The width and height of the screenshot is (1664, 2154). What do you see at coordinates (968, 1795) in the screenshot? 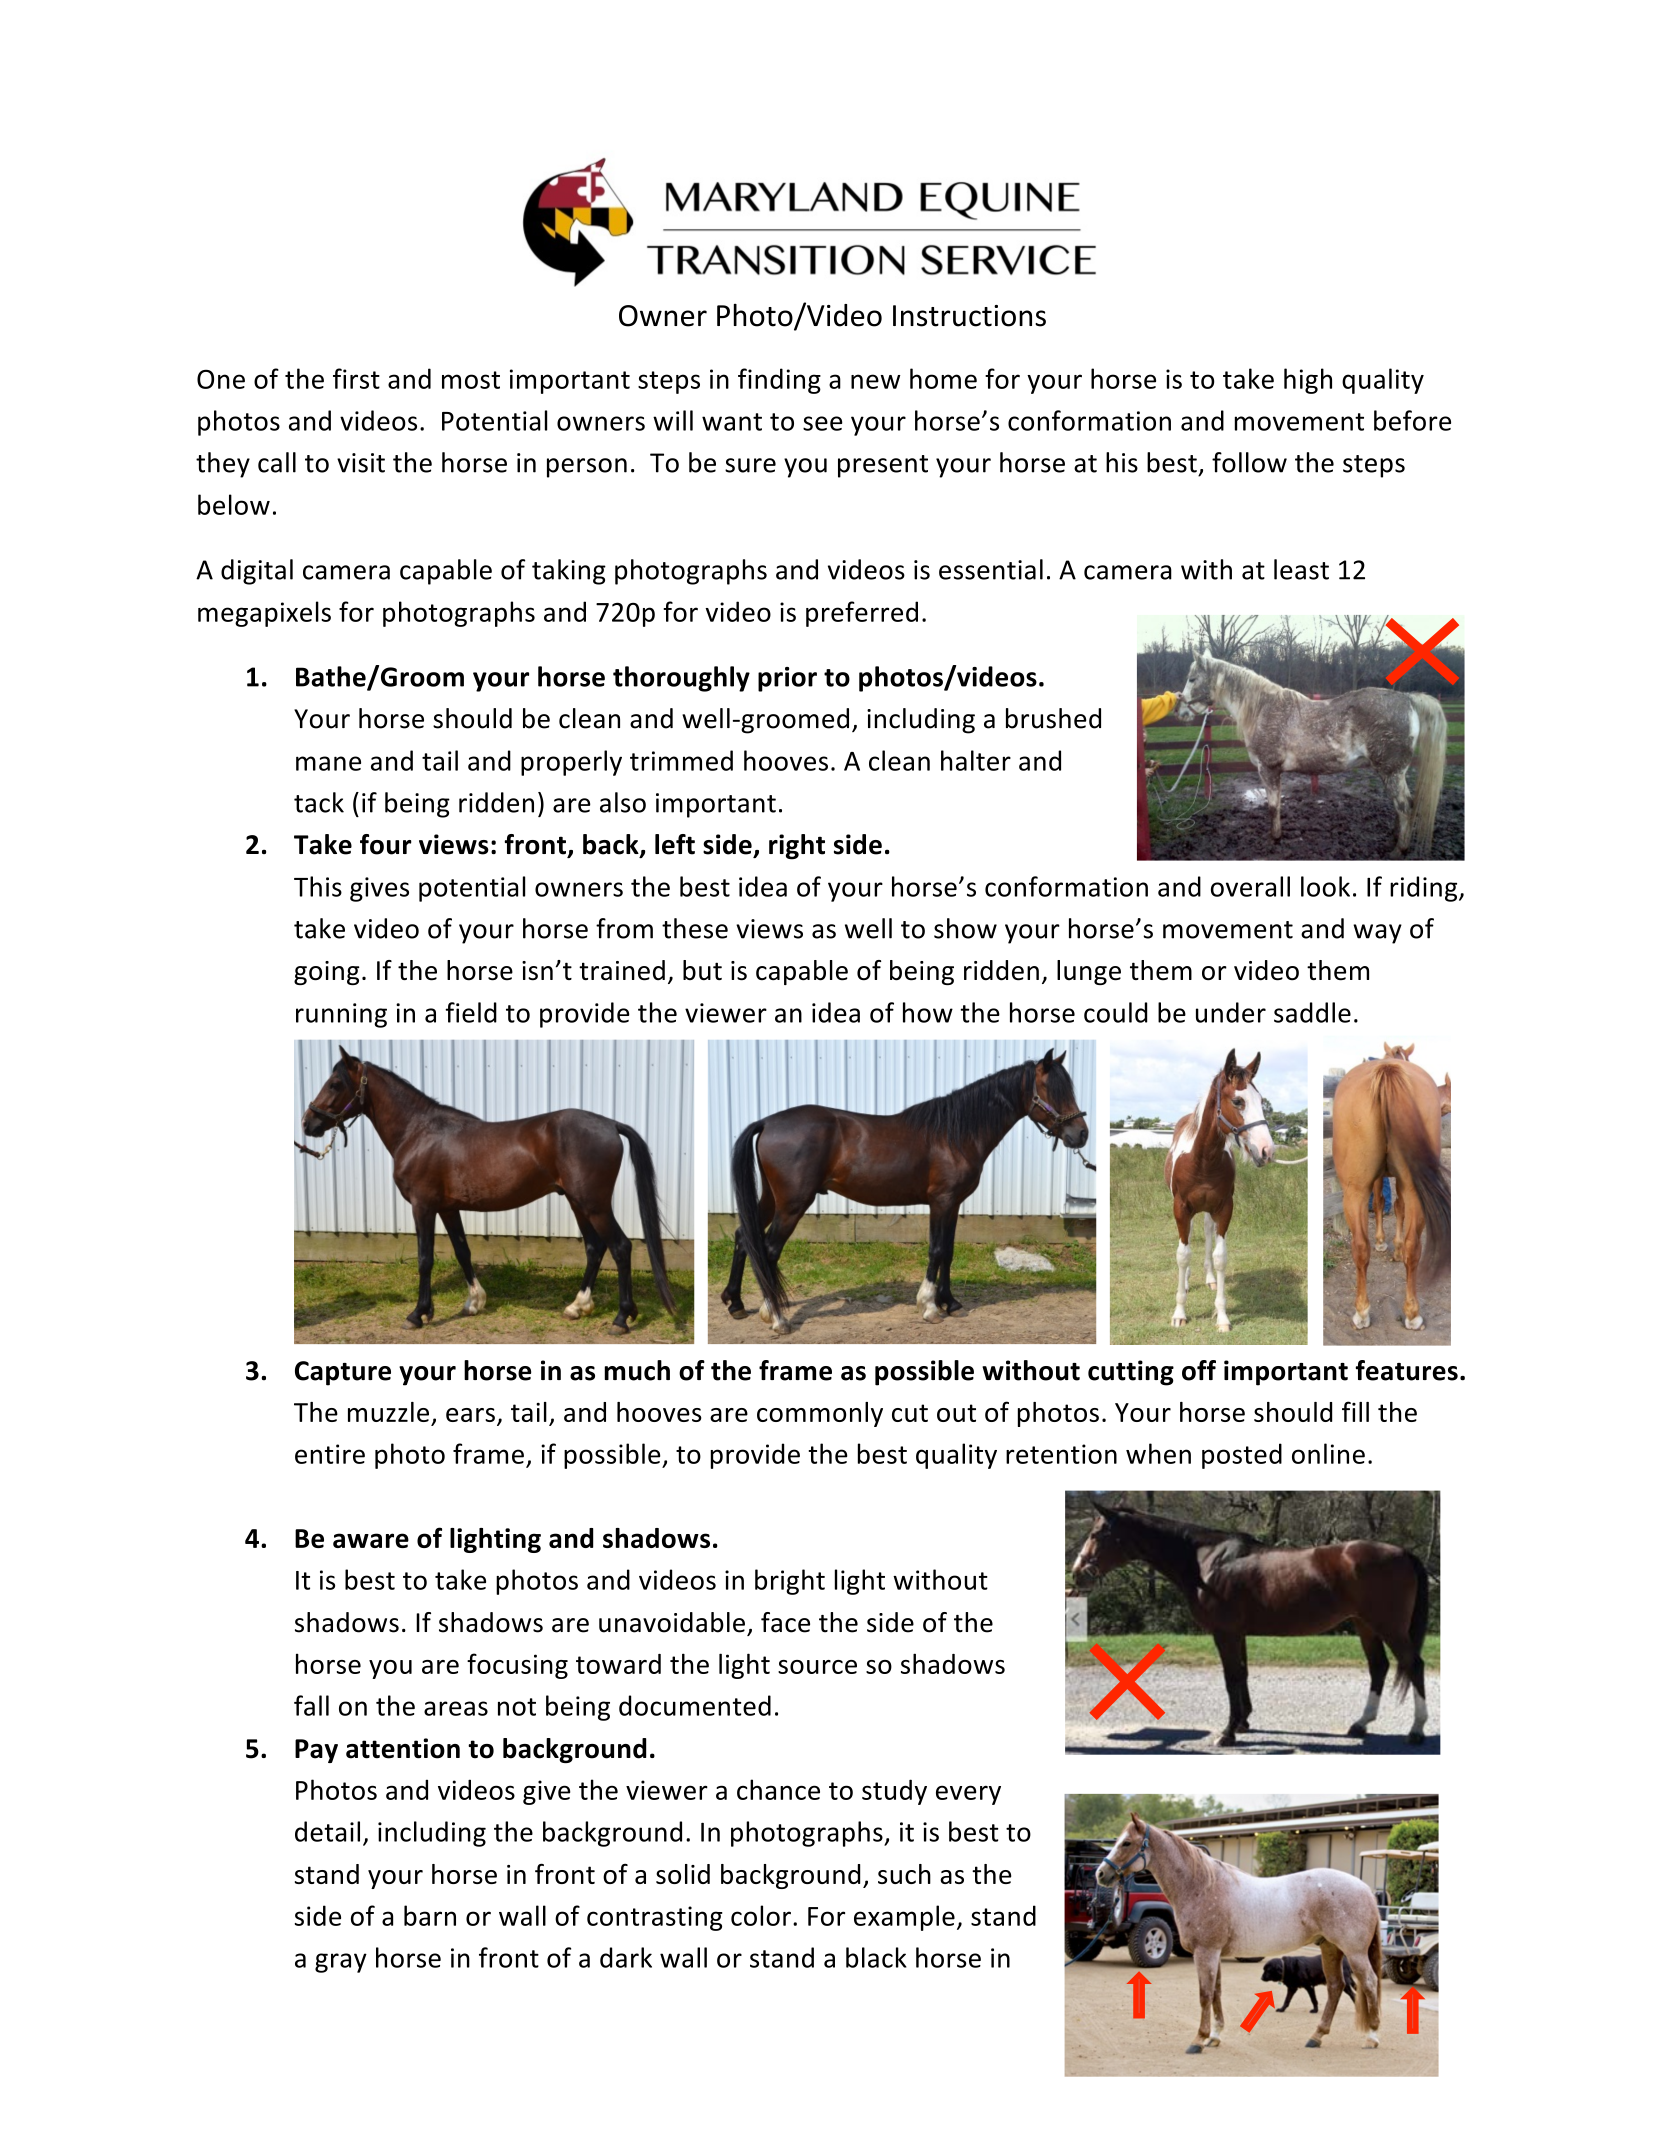
I see `every` at bounding box center [968, 1795].
